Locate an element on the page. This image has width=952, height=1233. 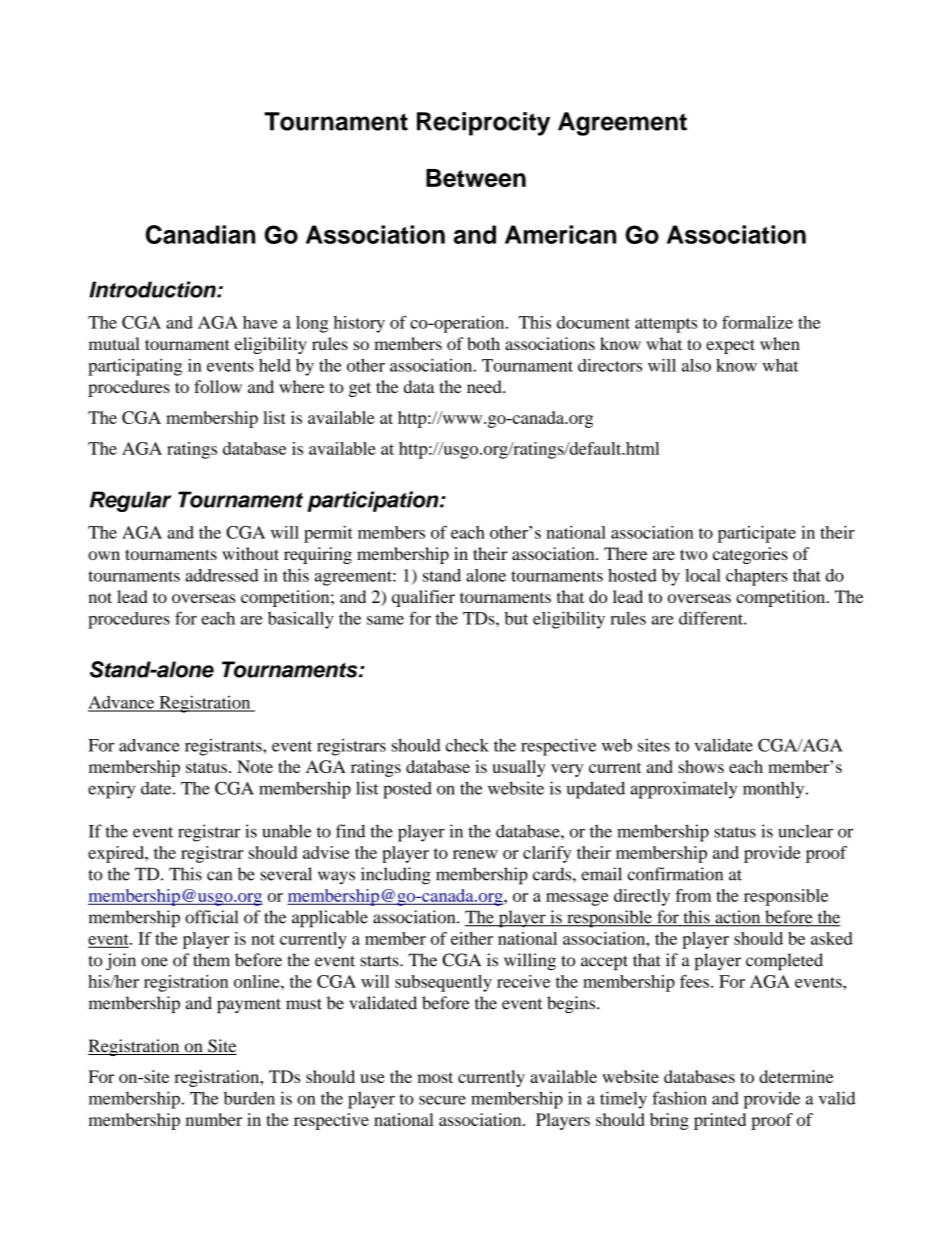
official is located at coordinates (211, 917).
